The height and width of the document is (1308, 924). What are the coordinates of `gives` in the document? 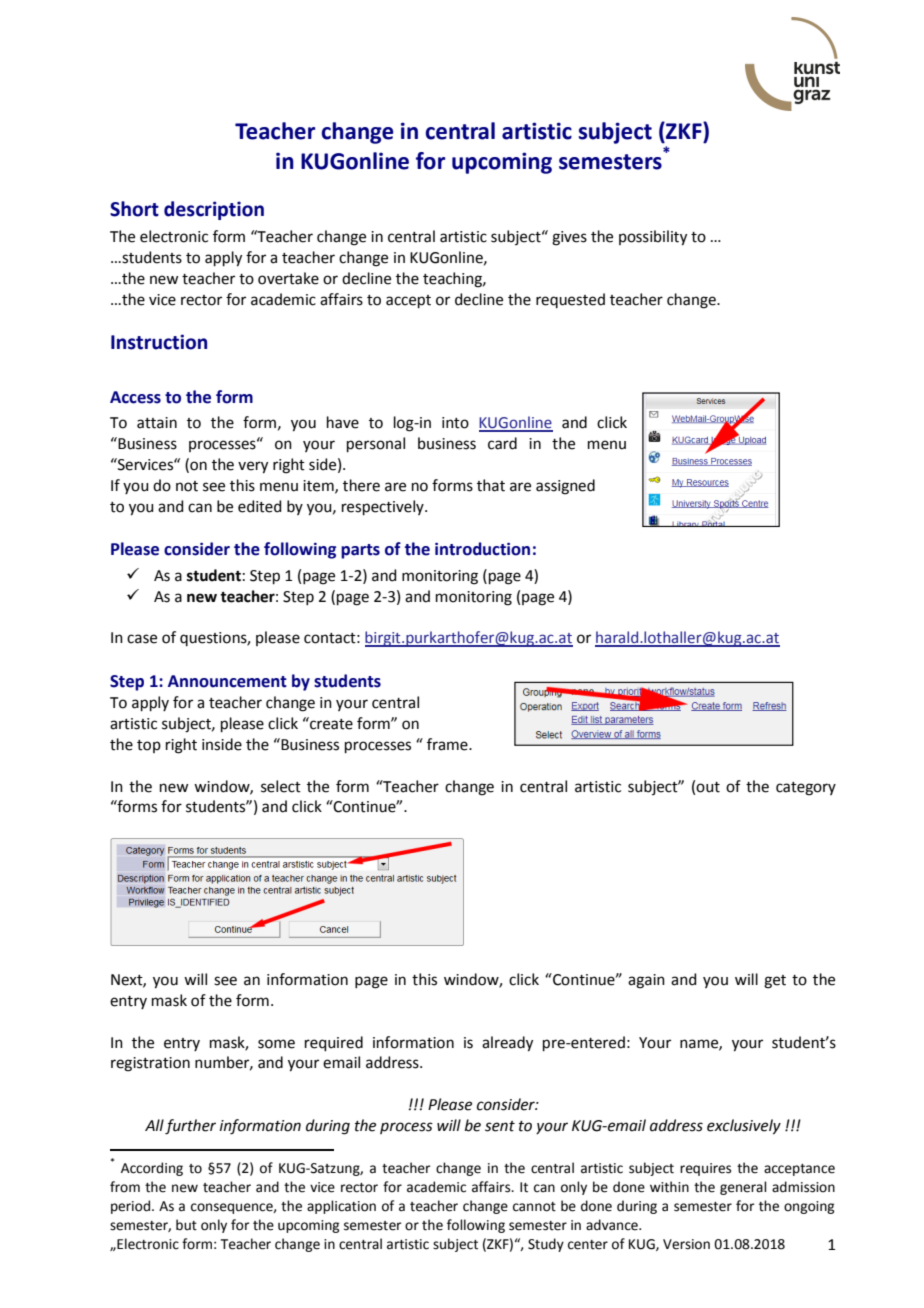 It's located at (569, 238).
